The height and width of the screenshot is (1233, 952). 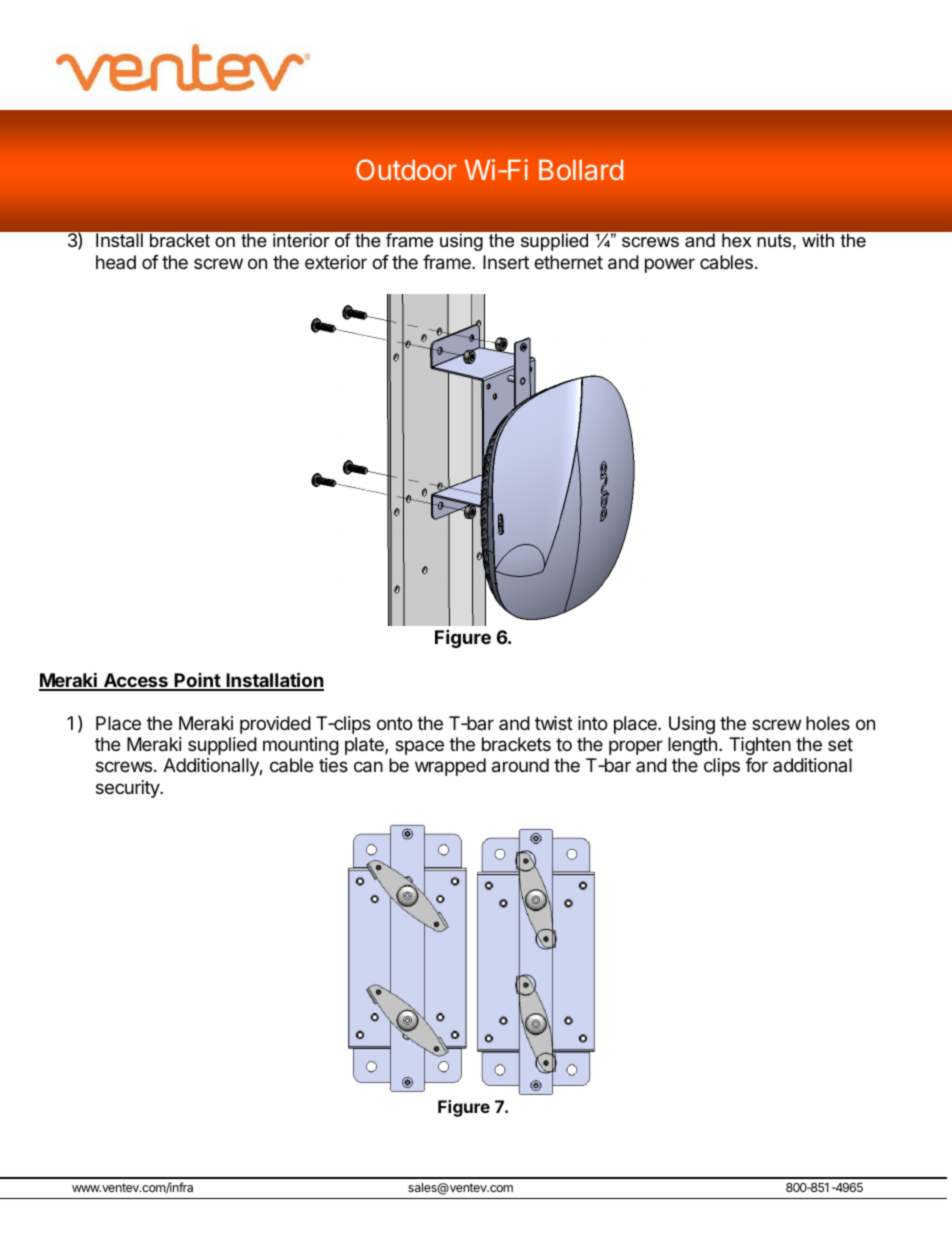 What do you see at coordinates (406, 169) in the screenshot?
I see `Outdoor` at bounding box center [406, 169].
